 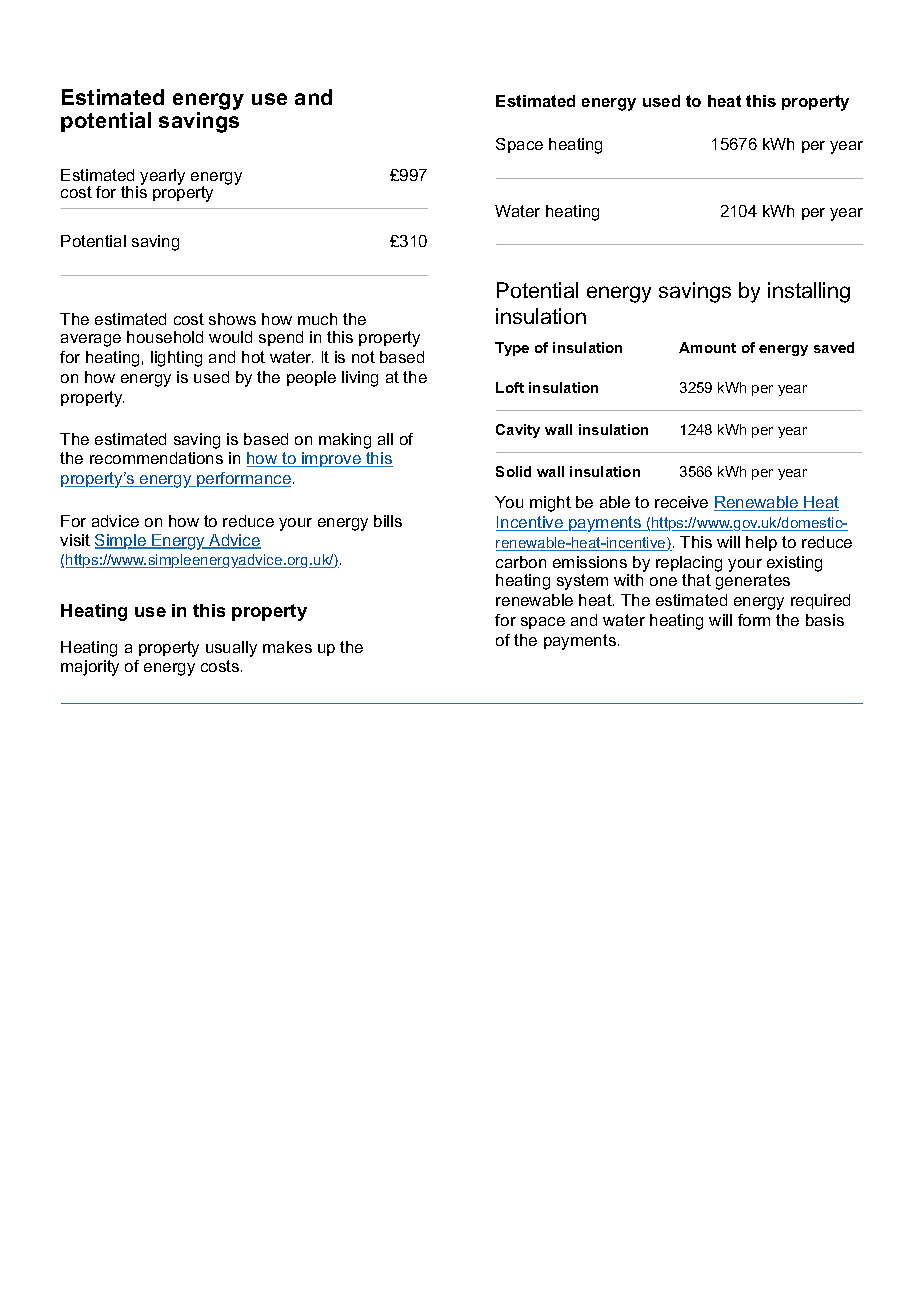 I want to click on much, so click(x=317, y=319).
